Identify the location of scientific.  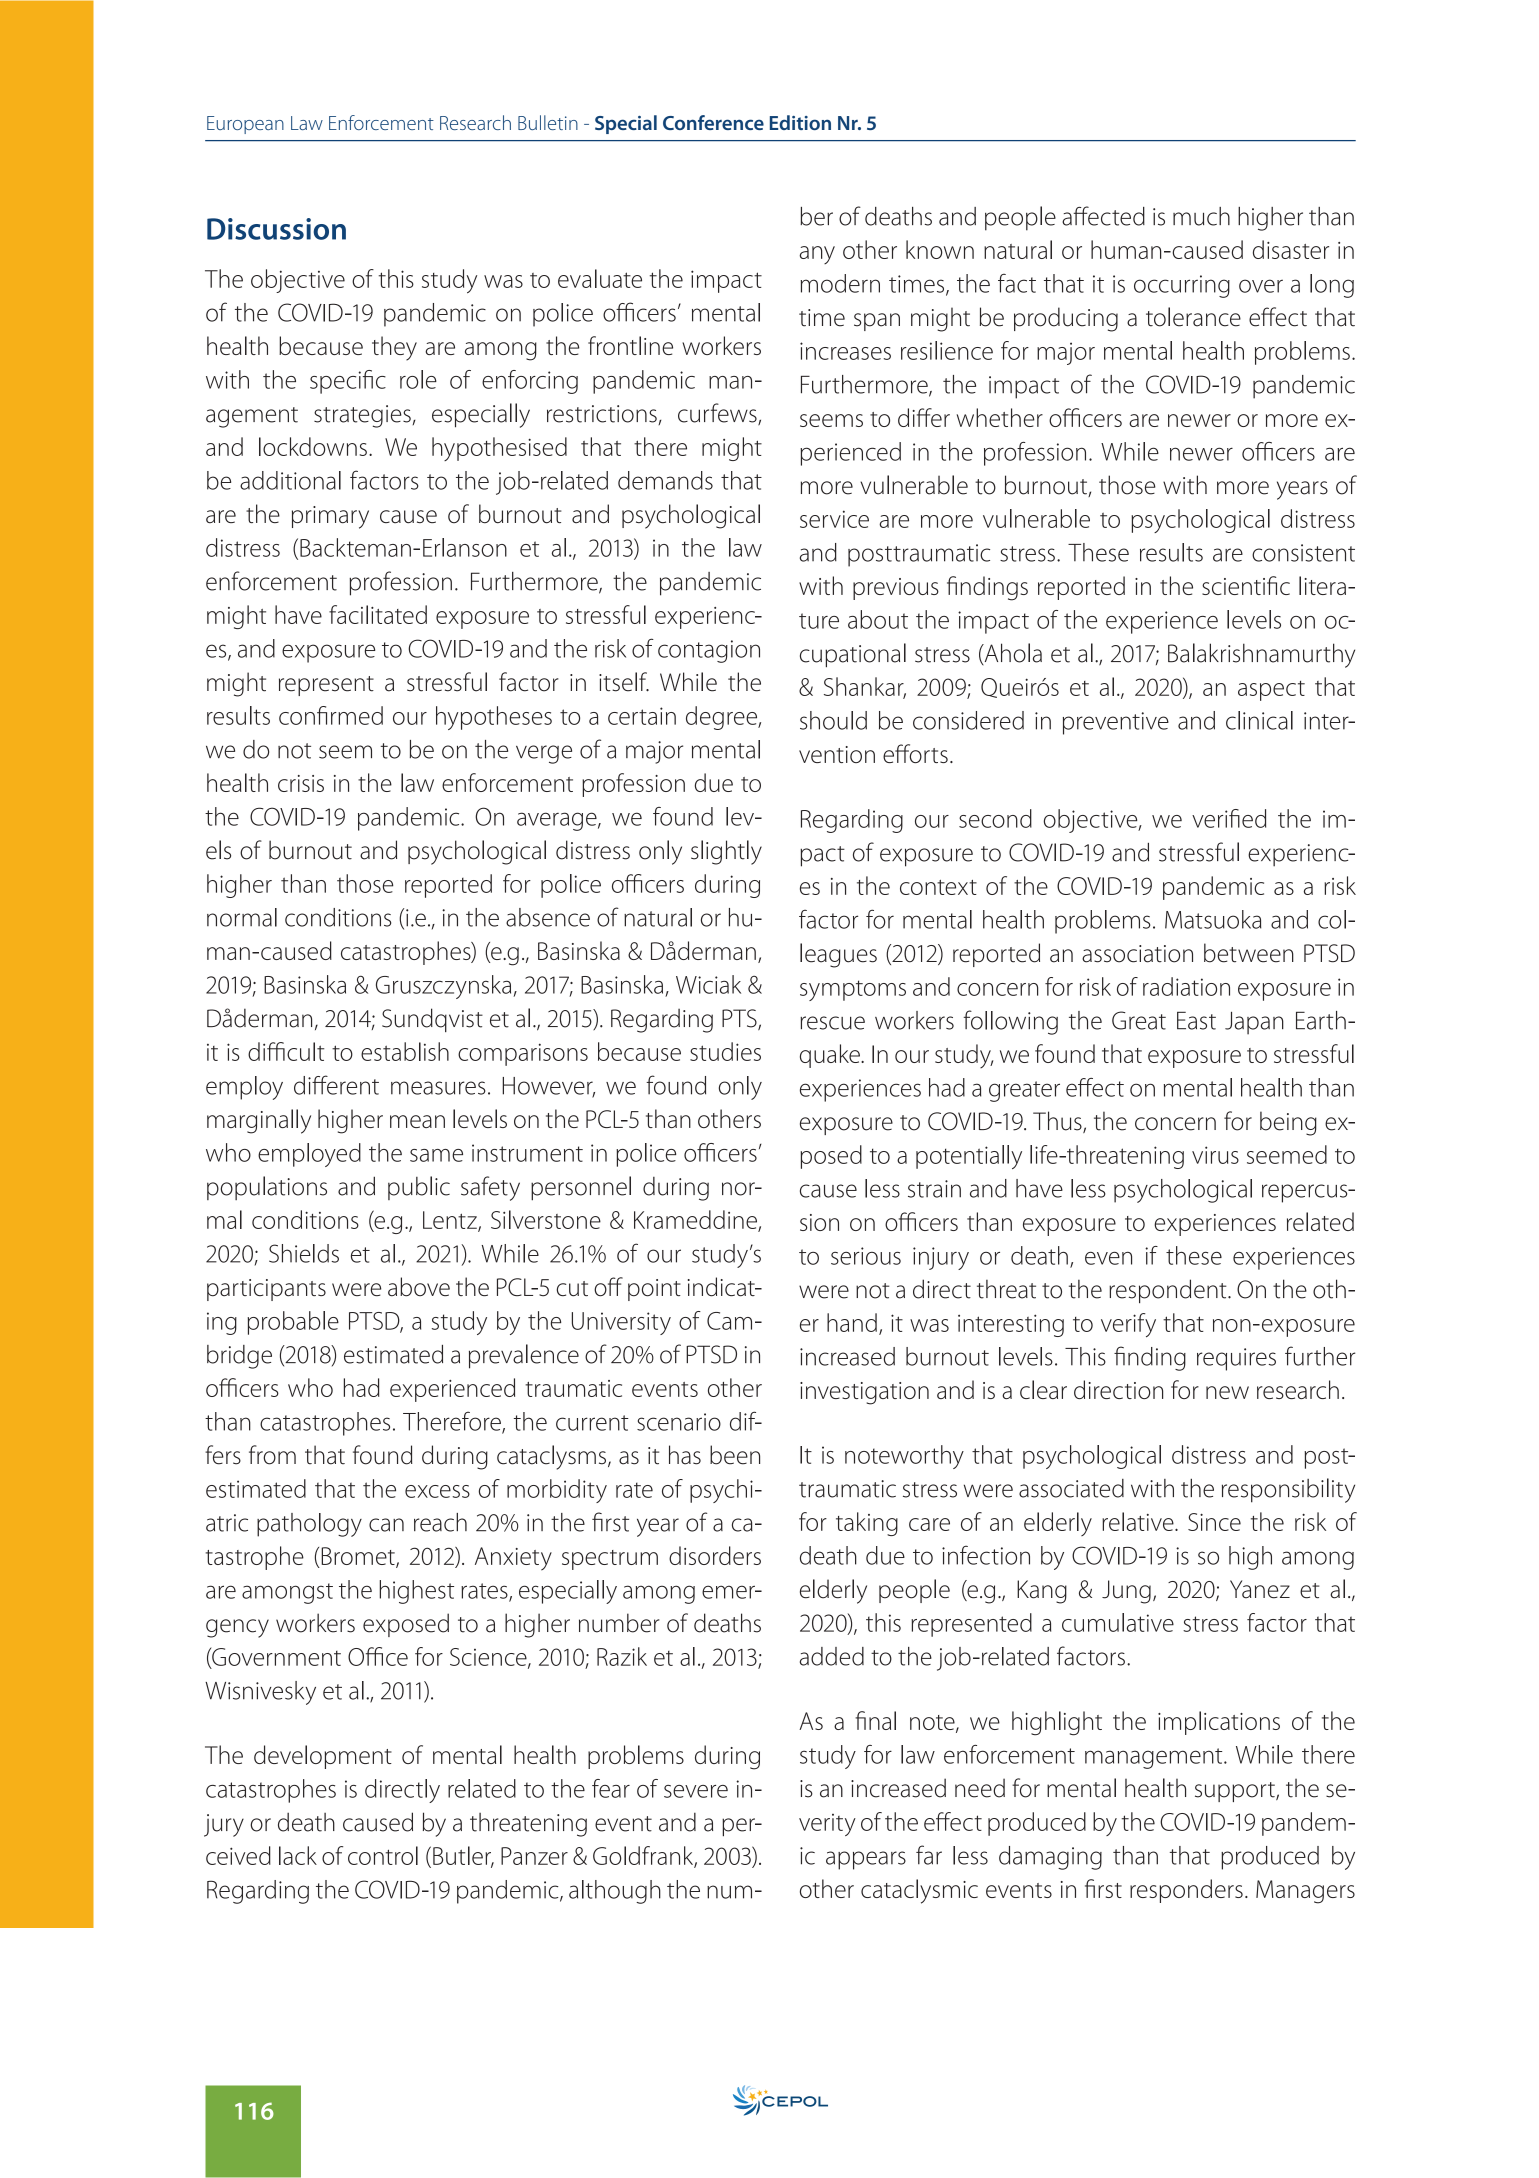
(1246, 585).
